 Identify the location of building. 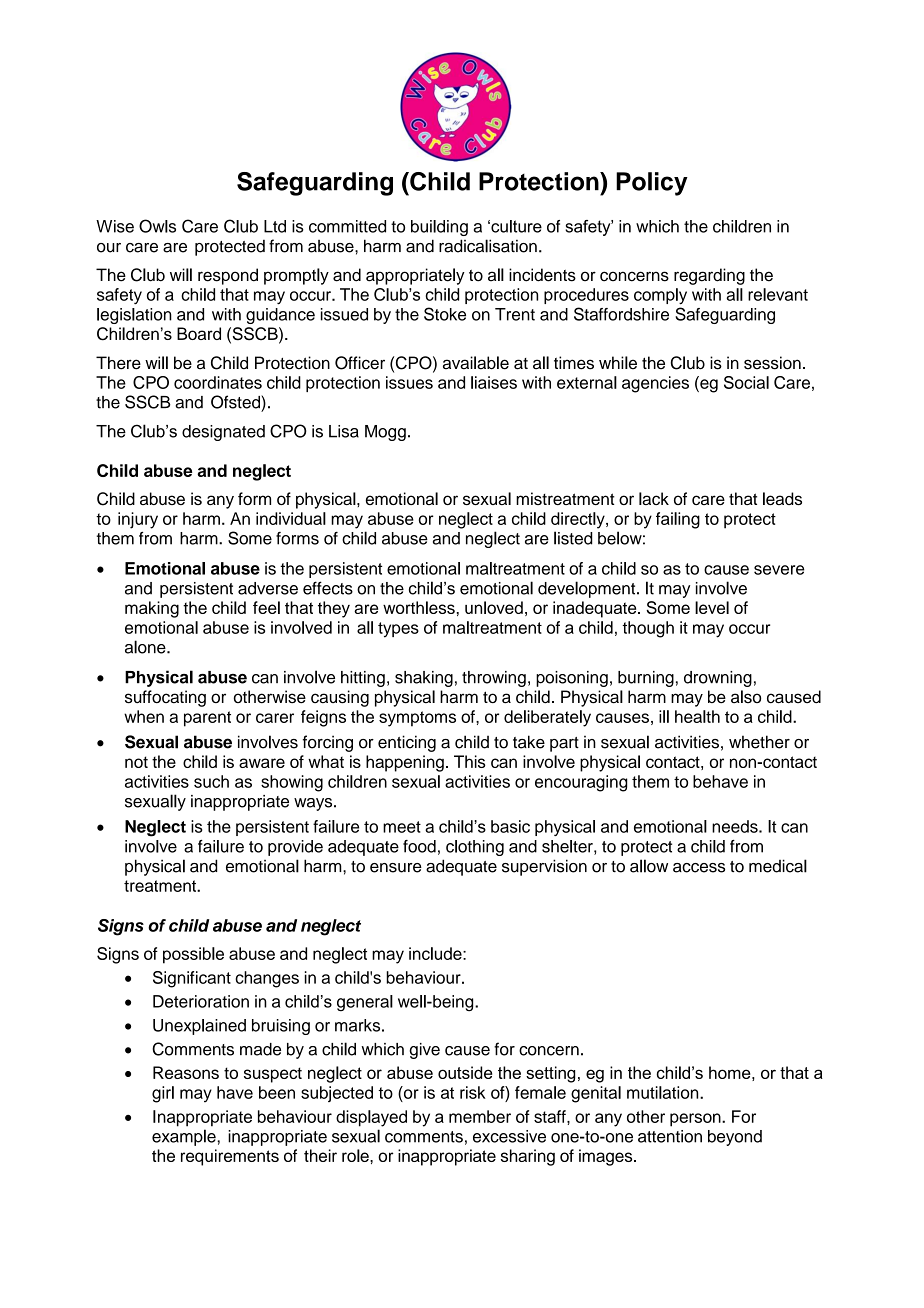
(439, 228).
